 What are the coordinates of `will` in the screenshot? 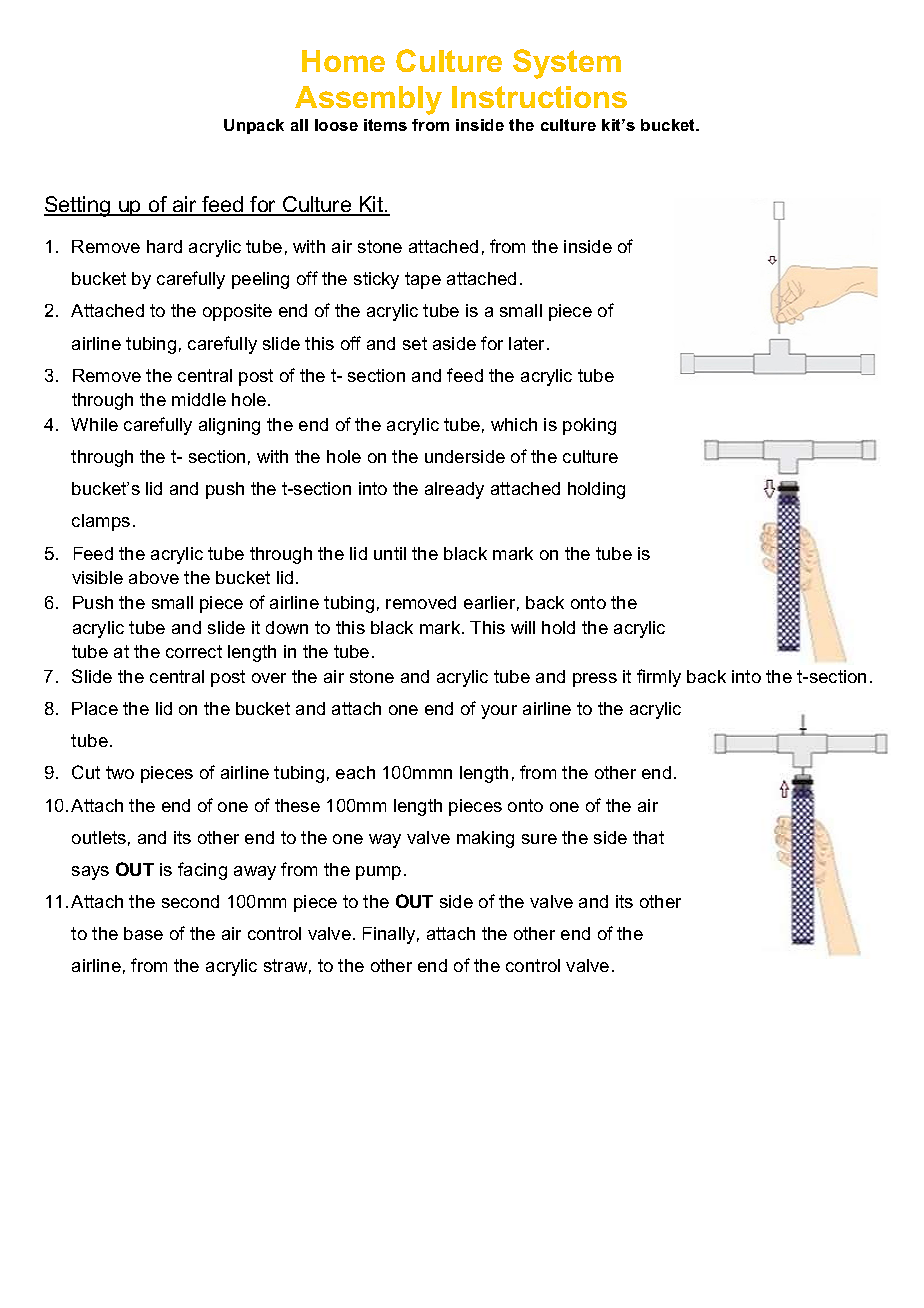 It's located at (523, 627).
